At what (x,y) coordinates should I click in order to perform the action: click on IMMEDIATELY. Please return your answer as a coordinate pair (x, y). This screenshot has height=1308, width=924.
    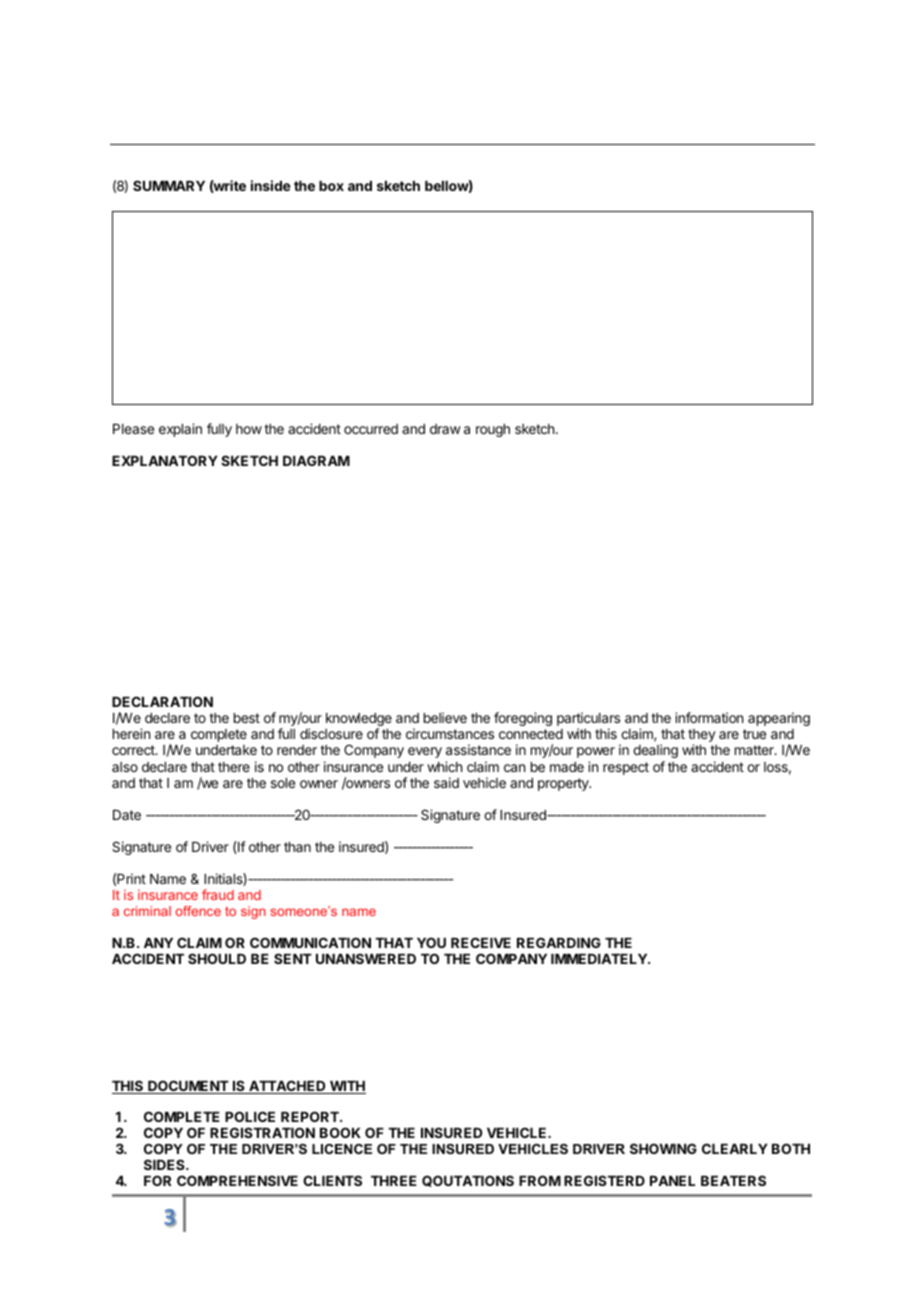
    Looking at the image, I should click on (600, 959).
